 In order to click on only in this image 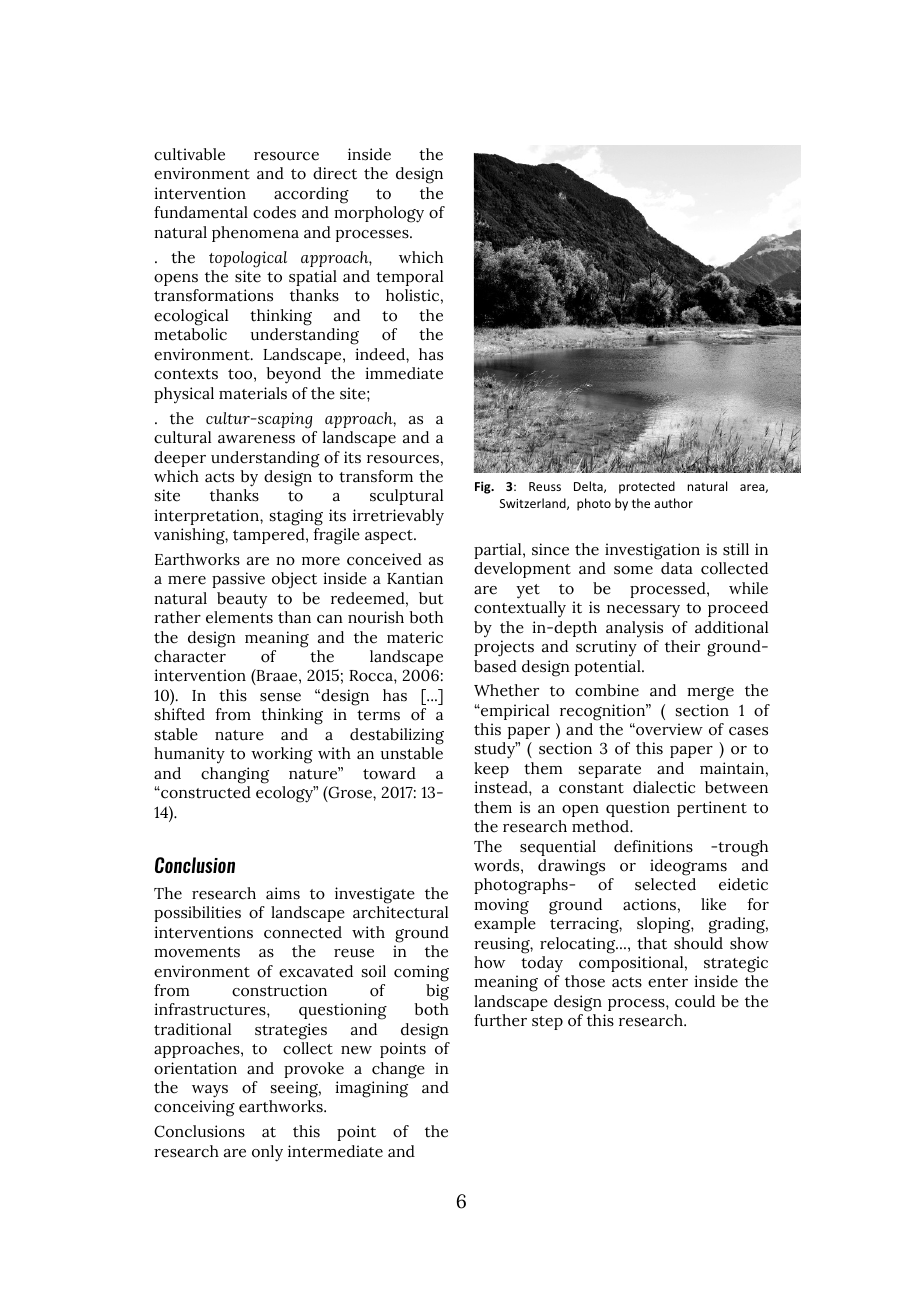, I will do `click(267, 1153)`.
